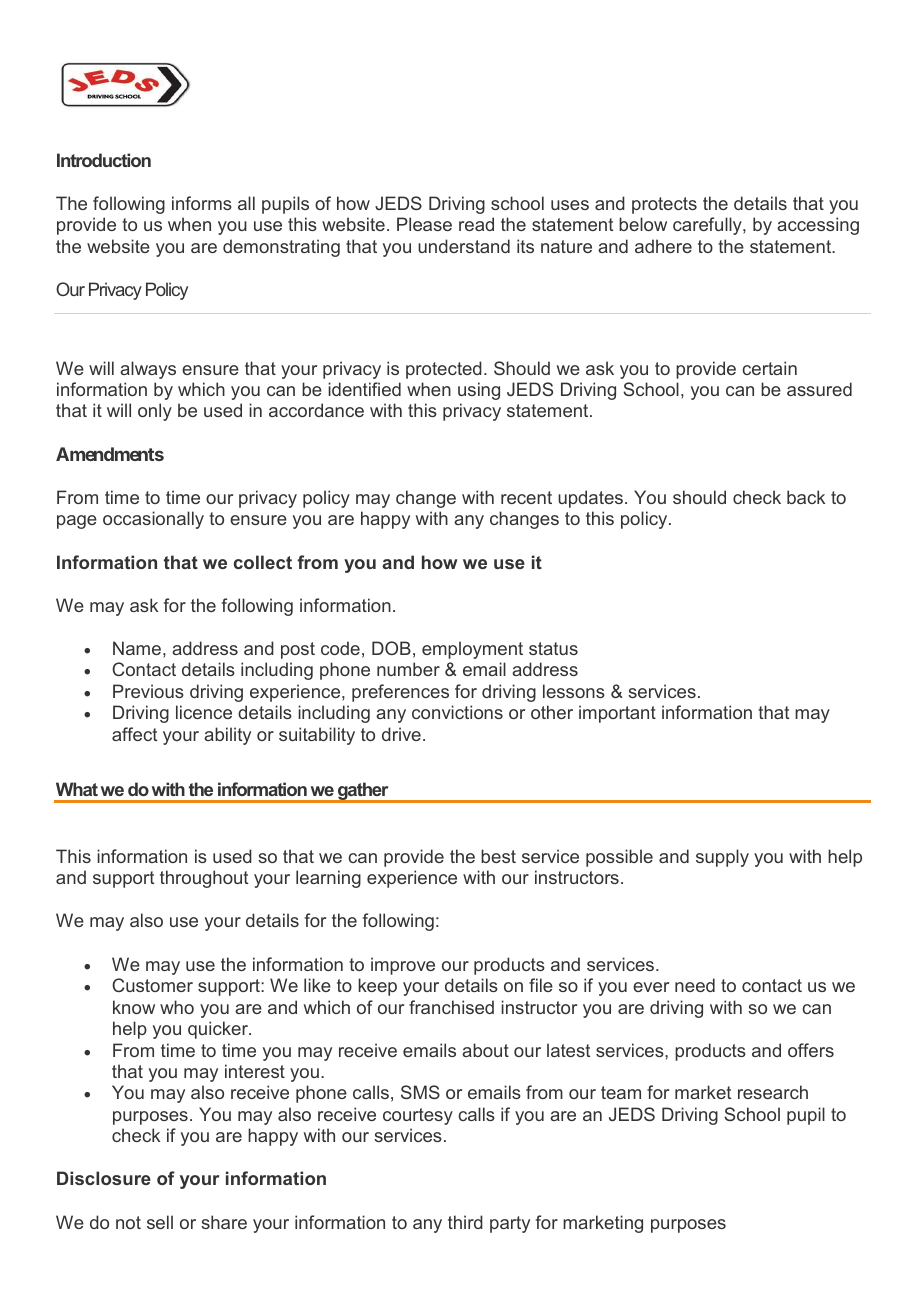 This screenshot has height=1307, width=924. What do you see at coordinates (202, 203) in the screenshot?
I see `informs` at bounding box center [202, 203].
